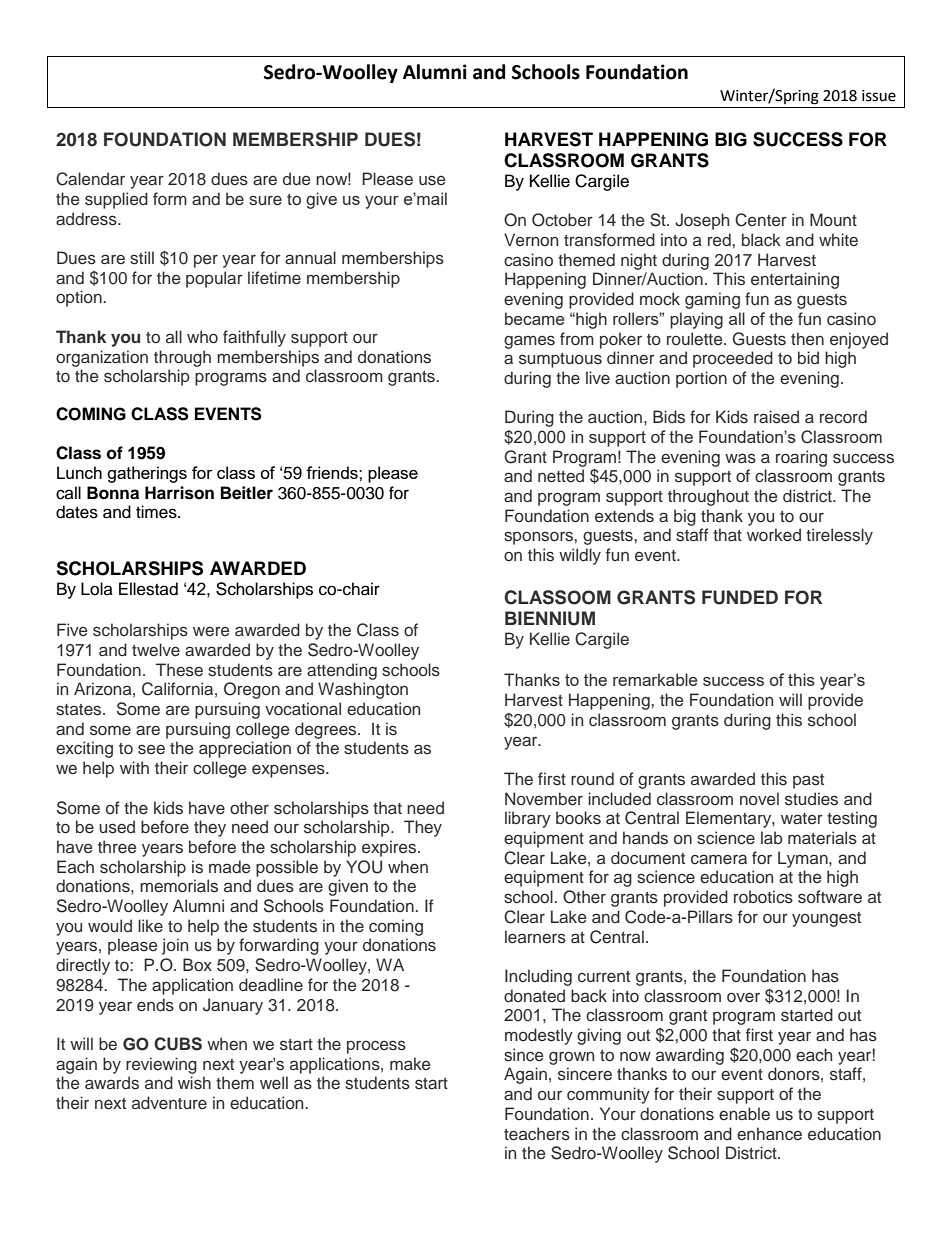  What do you see at coordinates (529, 342) in the screenshot?
I see `games` at bounding box center [529, 342].
